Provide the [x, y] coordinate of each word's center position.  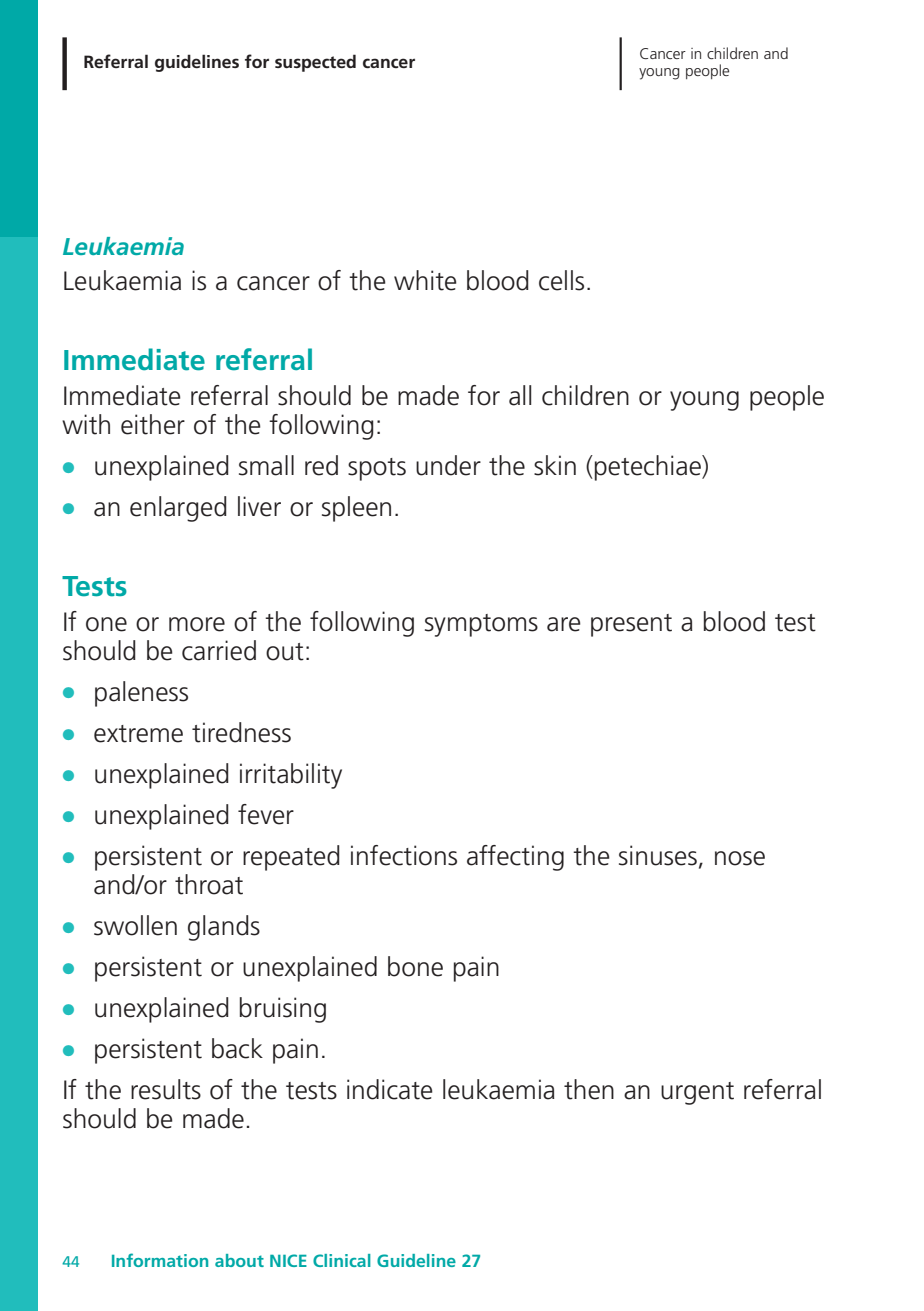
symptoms [481, 625]
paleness [141, 694]
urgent [697, 1093]
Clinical [342, 1260]
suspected [315, 63]
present [631, 625]
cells [561, 280]
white [425, 280]
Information [160, 1260]
